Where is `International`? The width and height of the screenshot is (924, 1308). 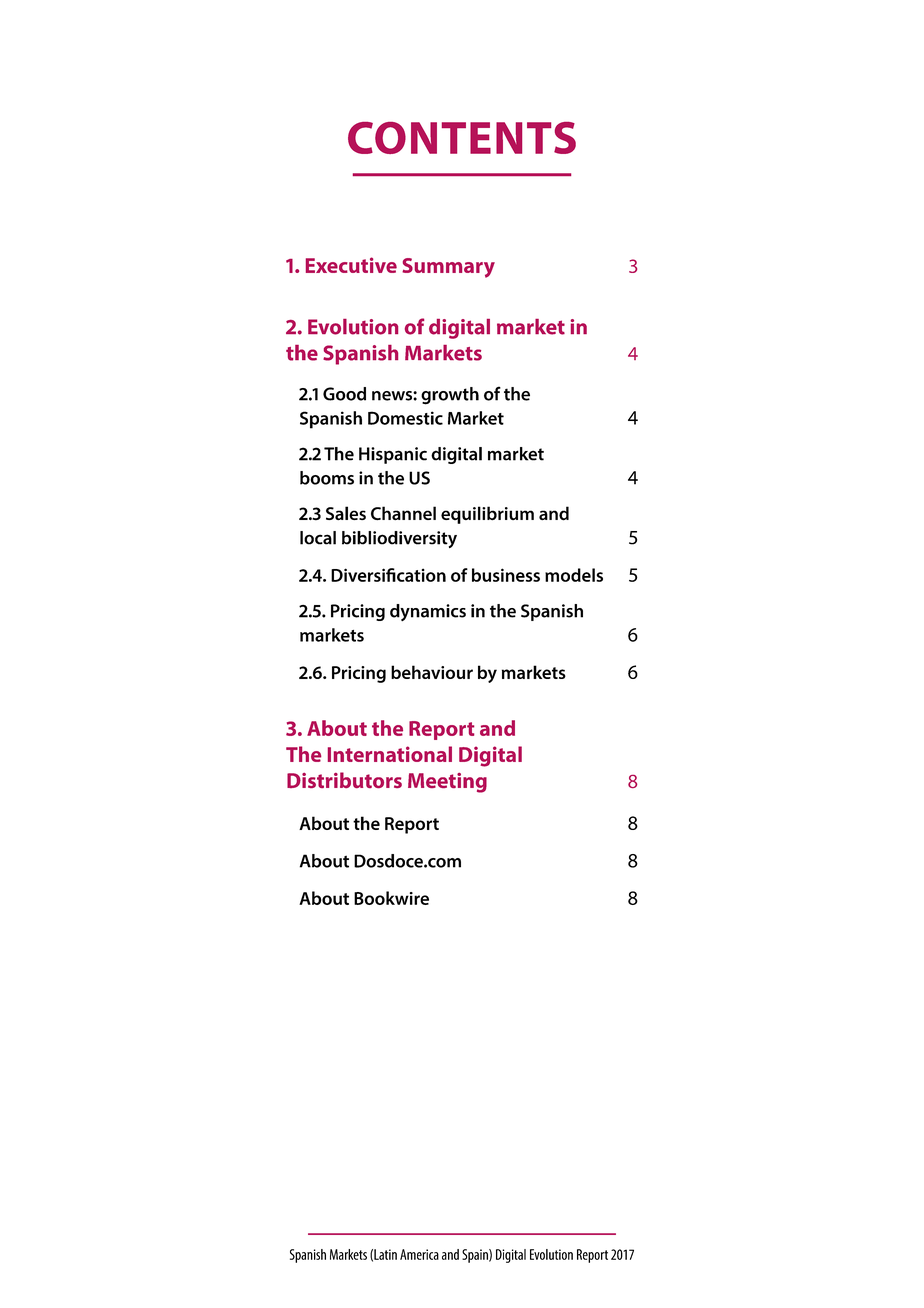
International is located at coordinates (390, 754).
